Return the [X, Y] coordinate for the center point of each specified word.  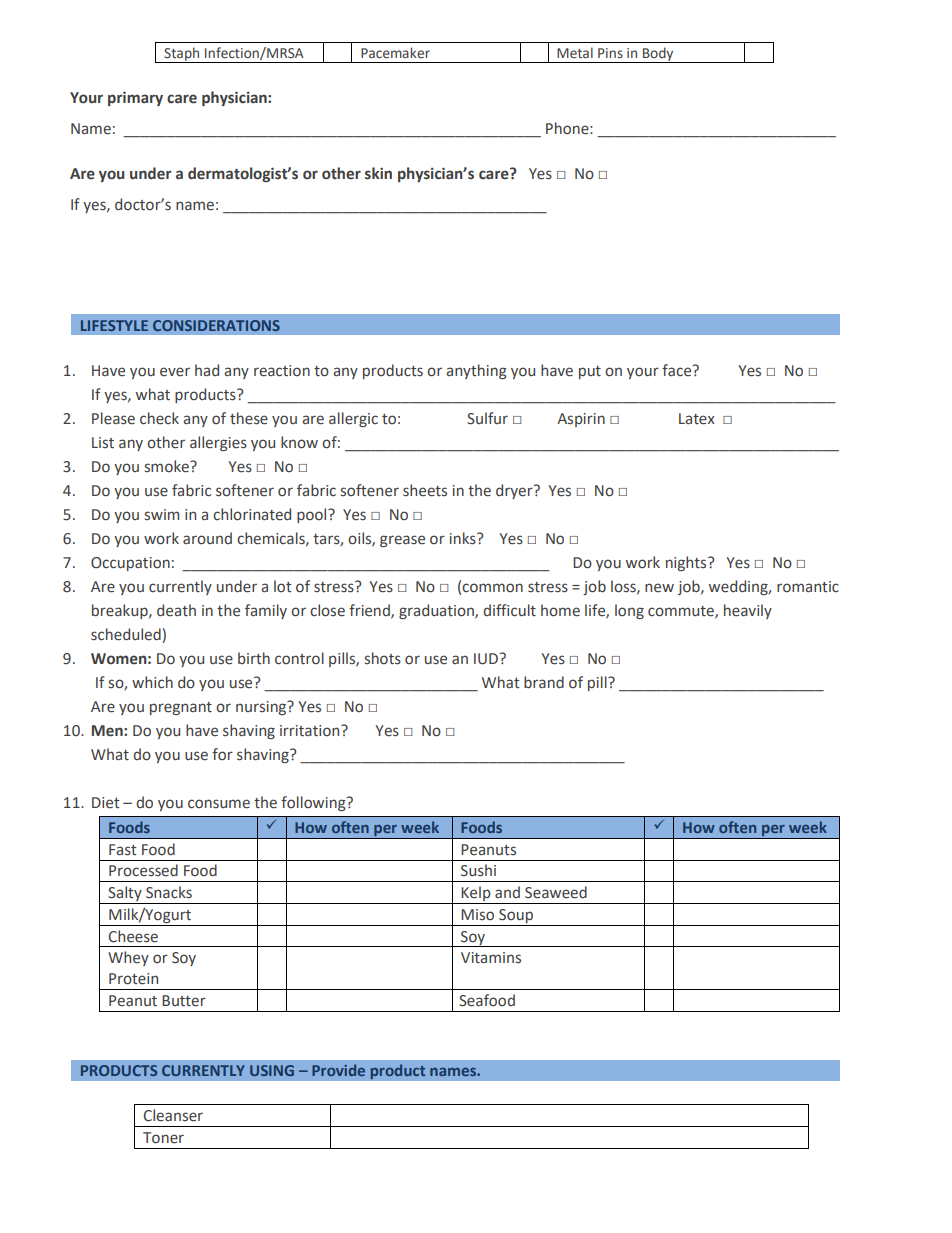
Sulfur [487, 418]
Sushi [478, 870]
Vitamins [491, 958]
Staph [182, 55]
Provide [338, 1070]
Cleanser [173, 1115]
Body [658, 55]
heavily [748, 611]
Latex [697, 419]
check [159, 418]
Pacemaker [395, 53]
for [222, 754]
